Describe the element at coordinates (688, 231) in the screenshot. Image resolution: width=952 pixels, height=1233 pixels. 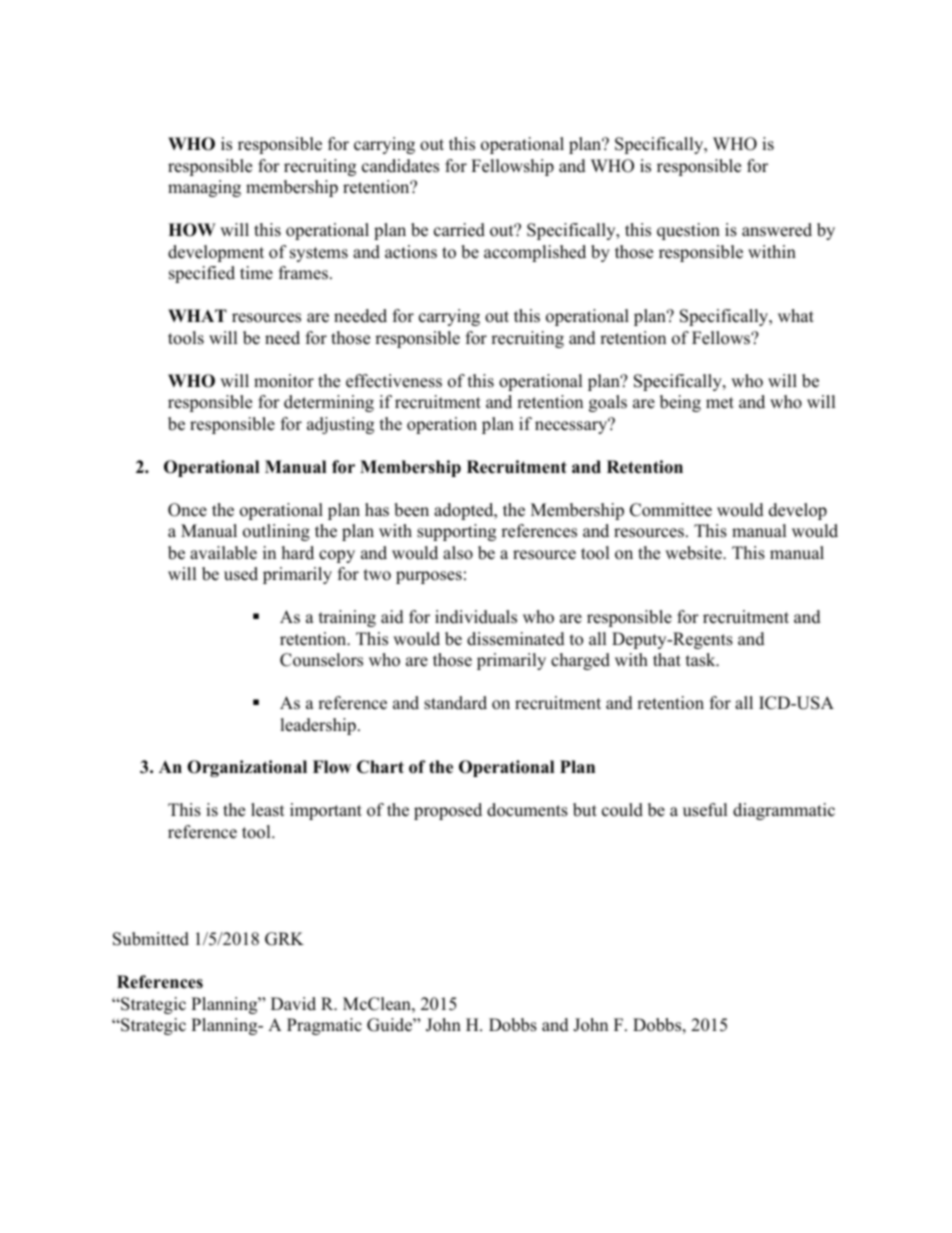
I see `question` at that location.
